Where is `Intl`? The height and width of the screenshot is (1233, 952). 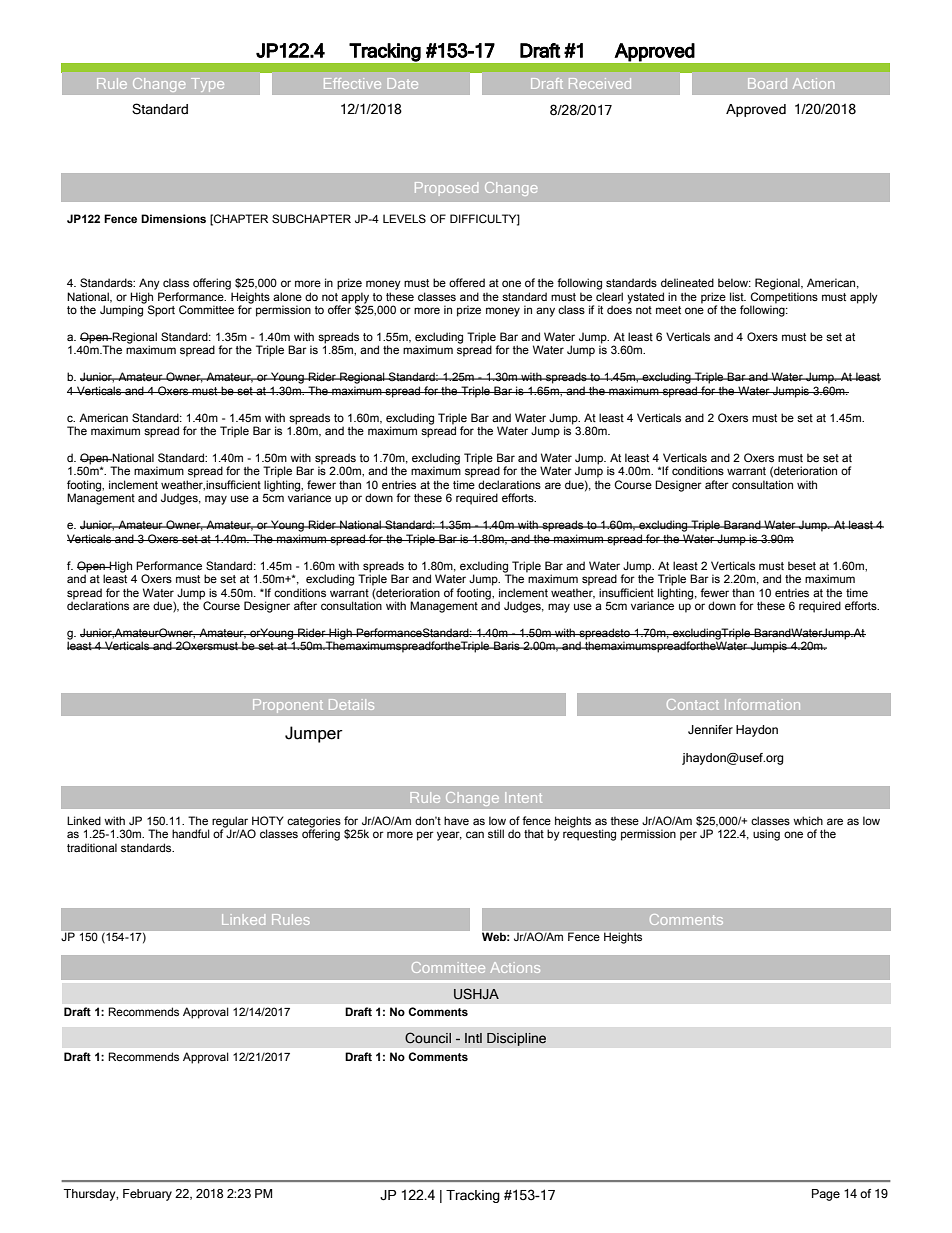
Intl is located at coordinates (473, 1038).
